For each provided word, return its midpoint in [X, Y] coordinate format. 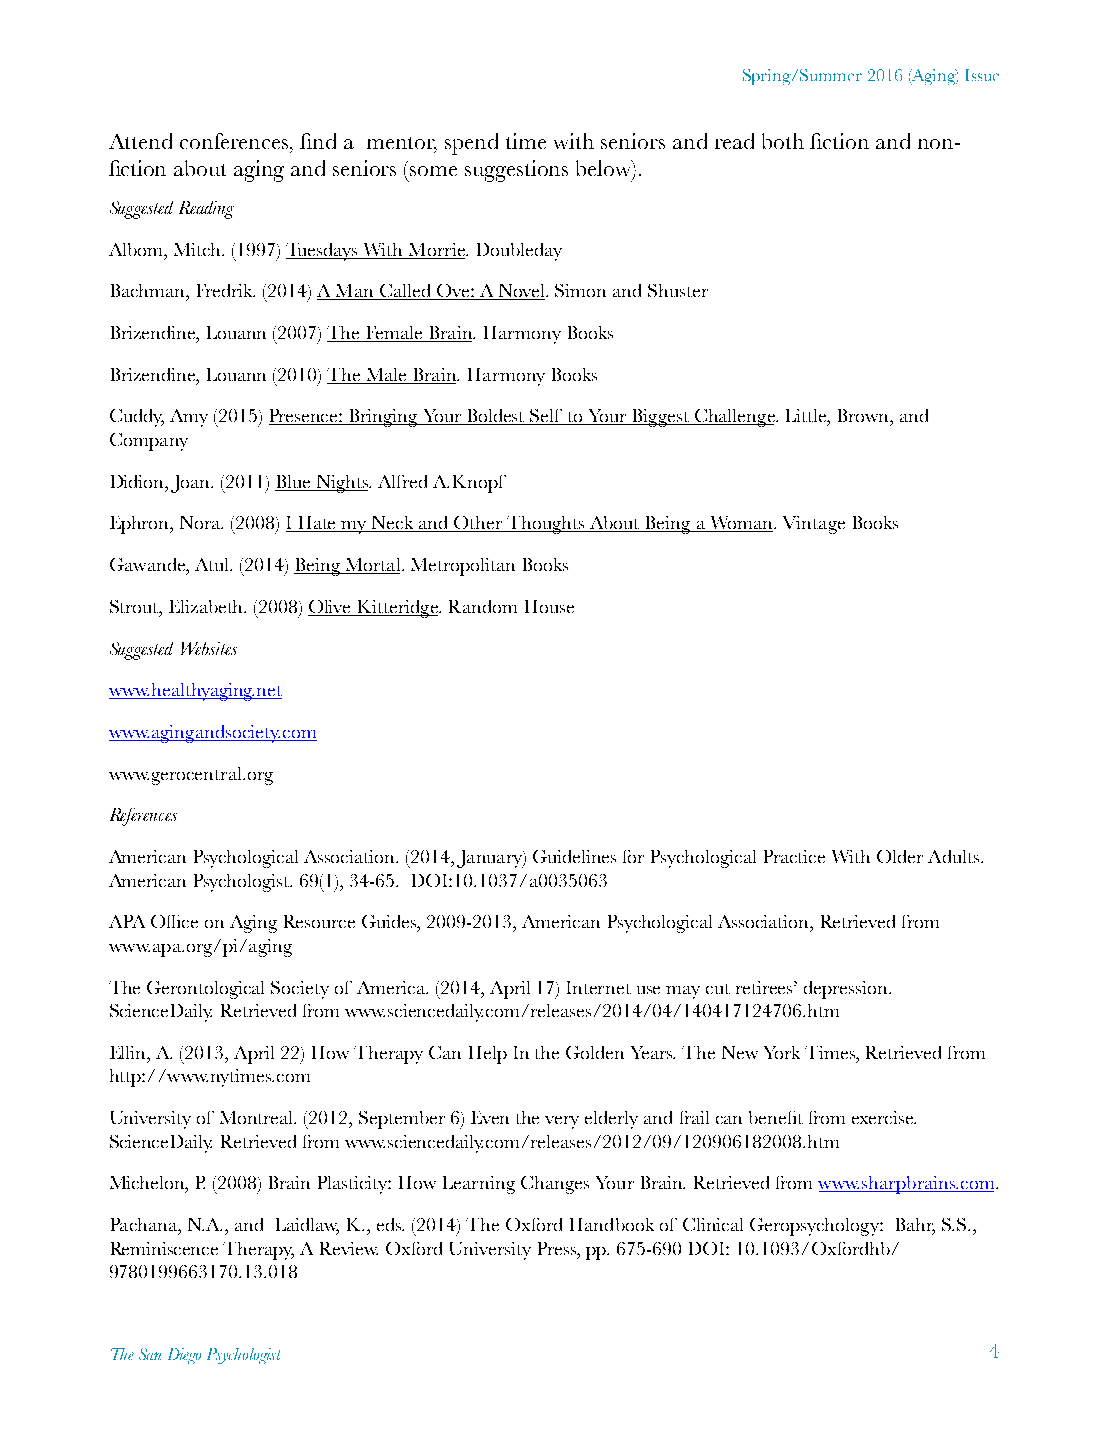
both [783, 141]
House [549, 606]
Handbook [612, 1224]
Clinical [713, 1224]
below [605, 169]
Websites [209, 648]
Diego [184, 1356]
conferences [236, 141]
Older [900, 856]
